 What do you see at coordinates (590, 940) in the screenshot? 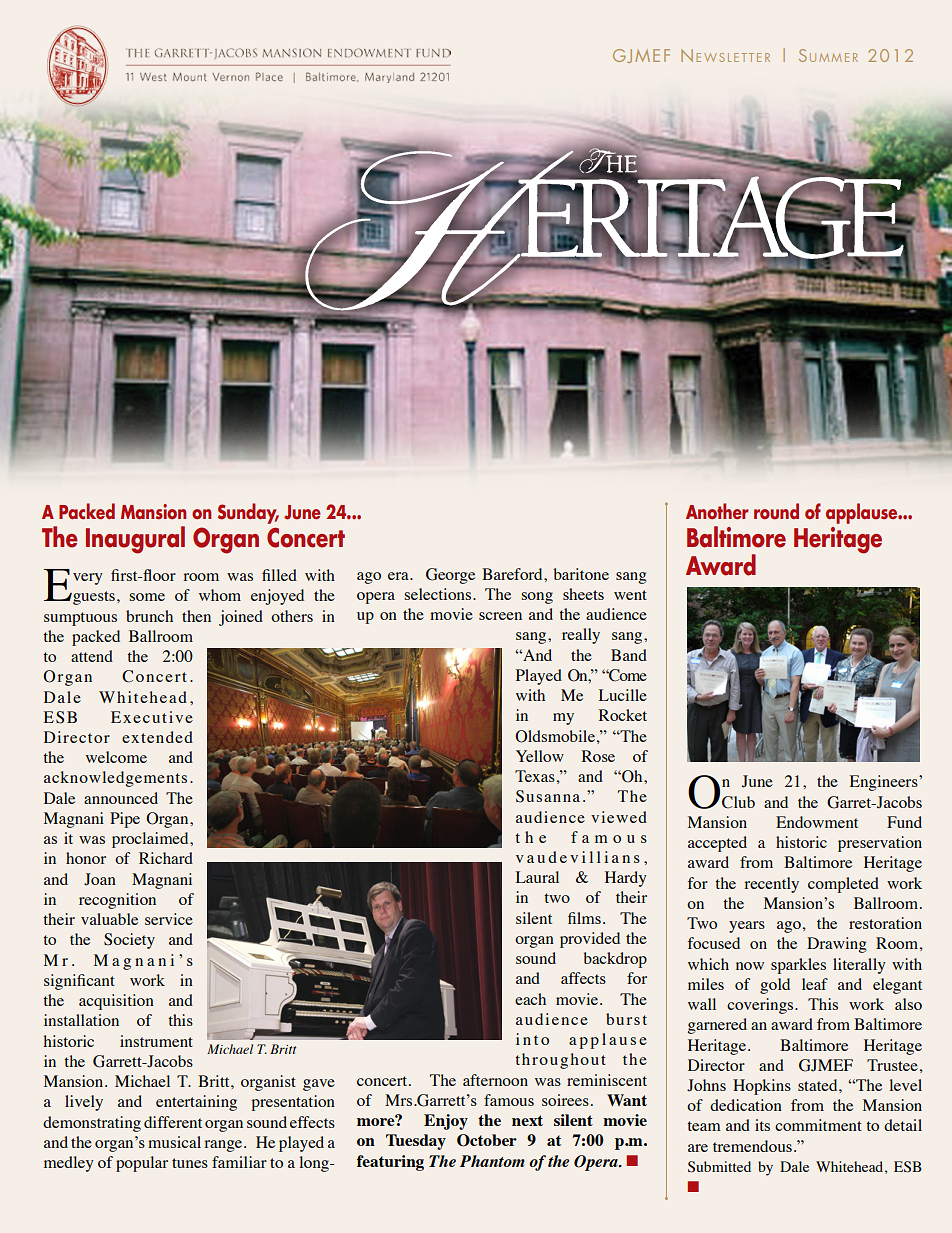
I see `provided` at bounding box center [590, 940].
